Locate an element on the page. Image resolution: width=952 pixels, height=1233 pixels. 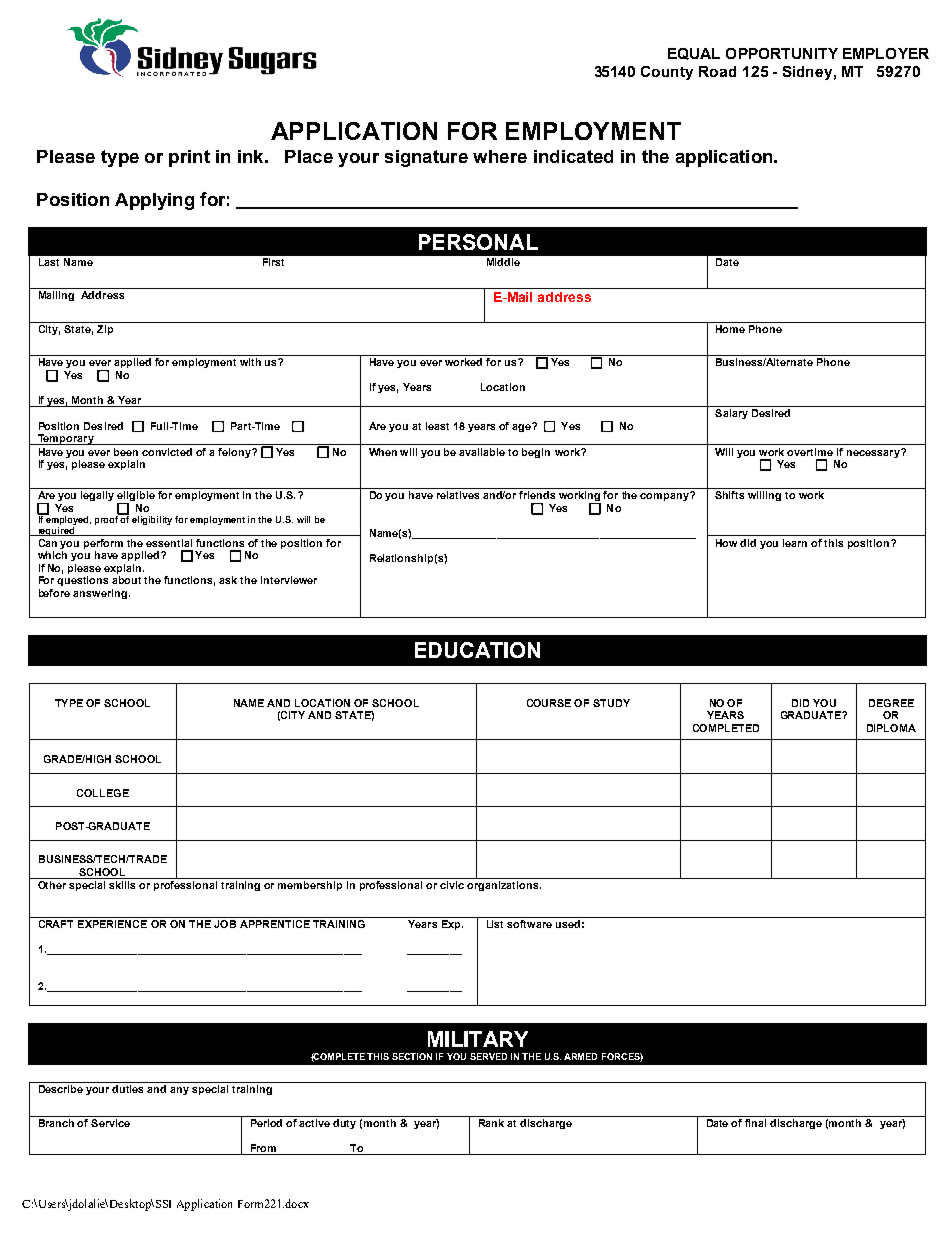
EDUCATION is located at coordinates (477, 650).
